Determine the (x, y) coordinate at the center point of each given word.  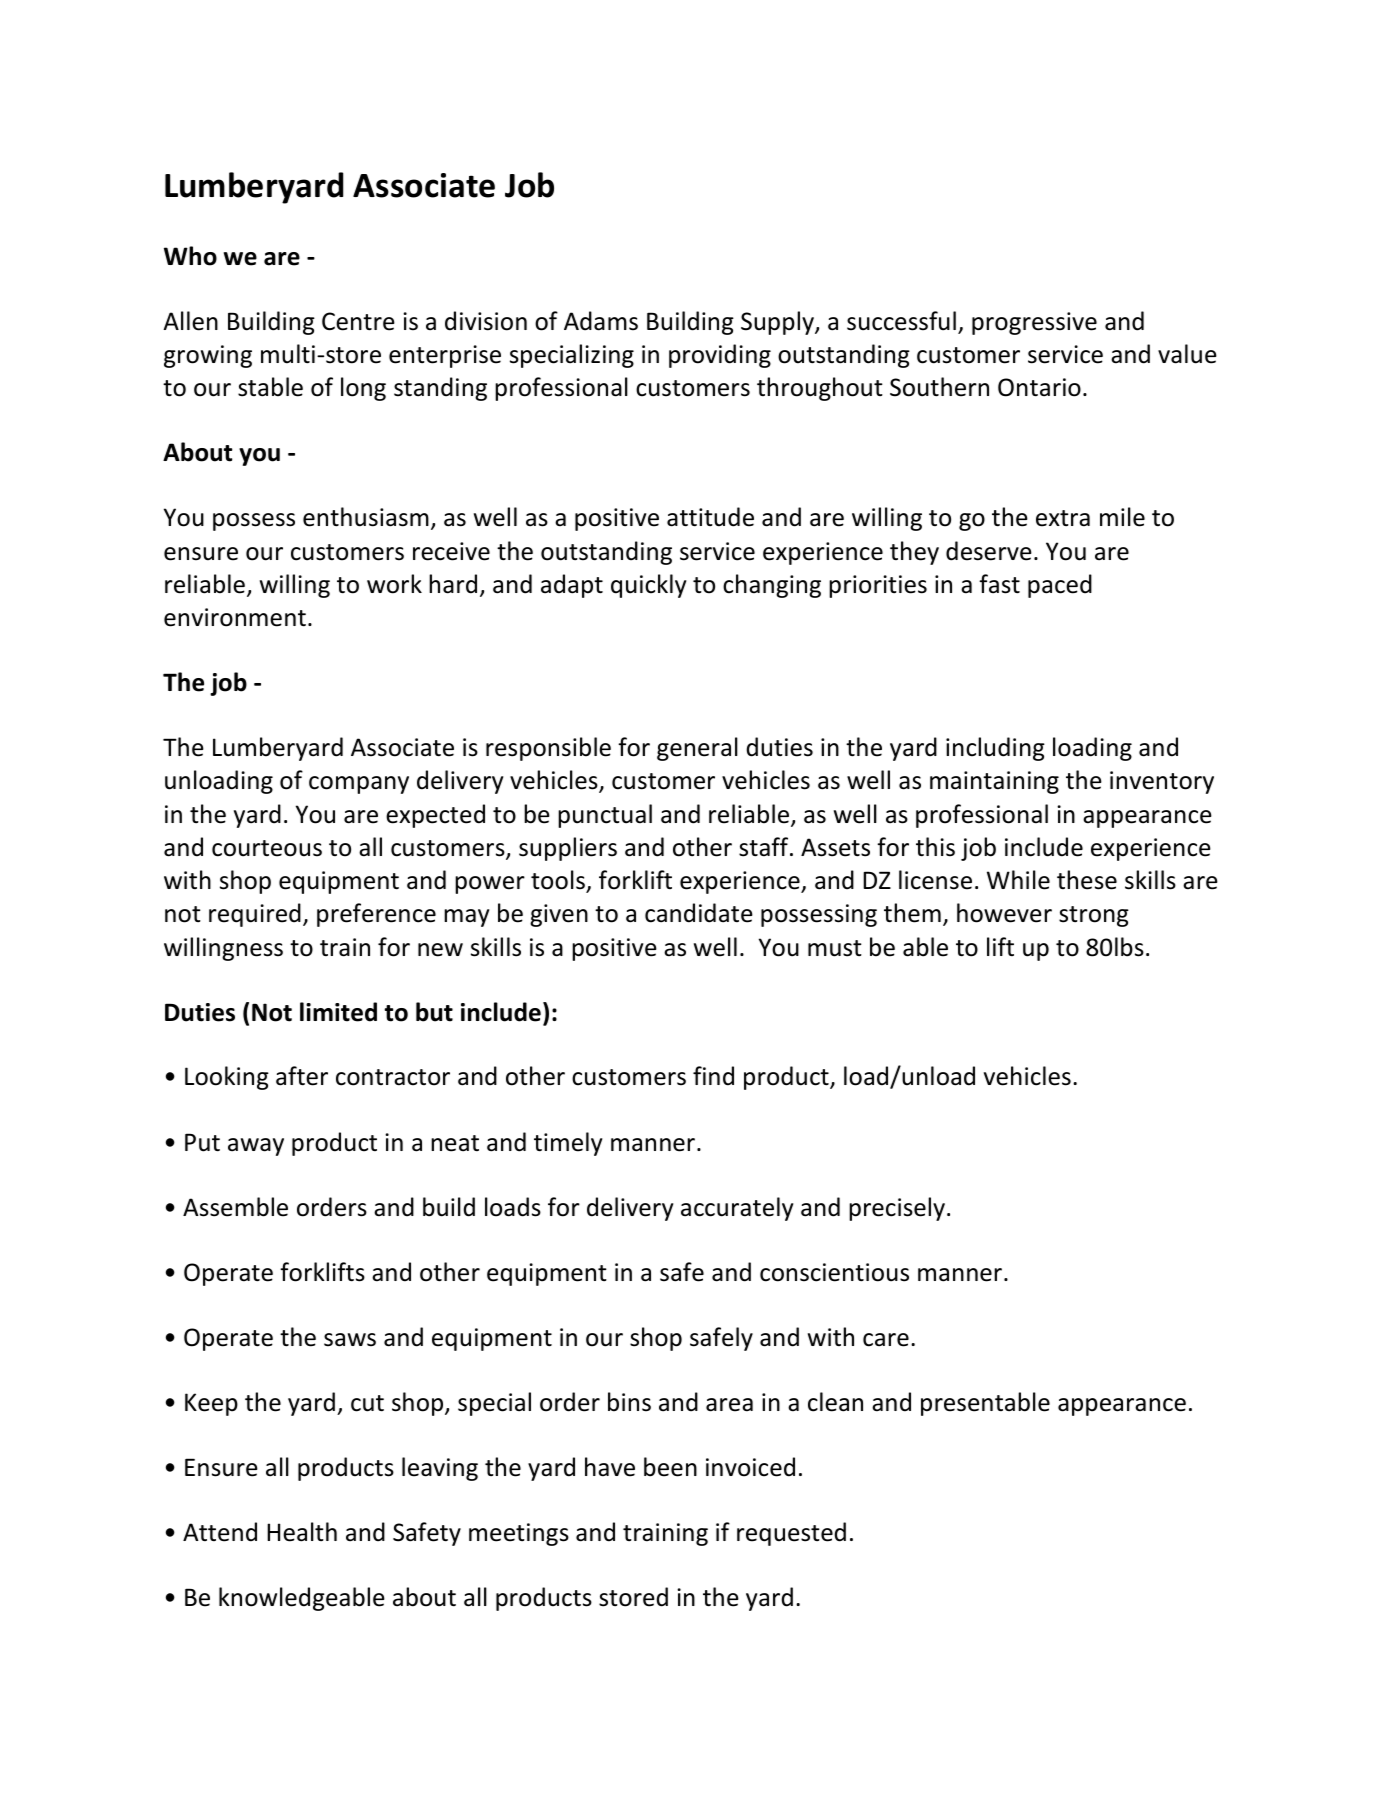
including (995, 749)
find (713, 1076)
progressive (1034, 323)
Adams (601, 321)
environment (235, 617)
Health (302, 1532)
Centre (358, 321)
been (670, 1467)
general (697, 749)
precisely (898, 1209)
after (302, 1076)
